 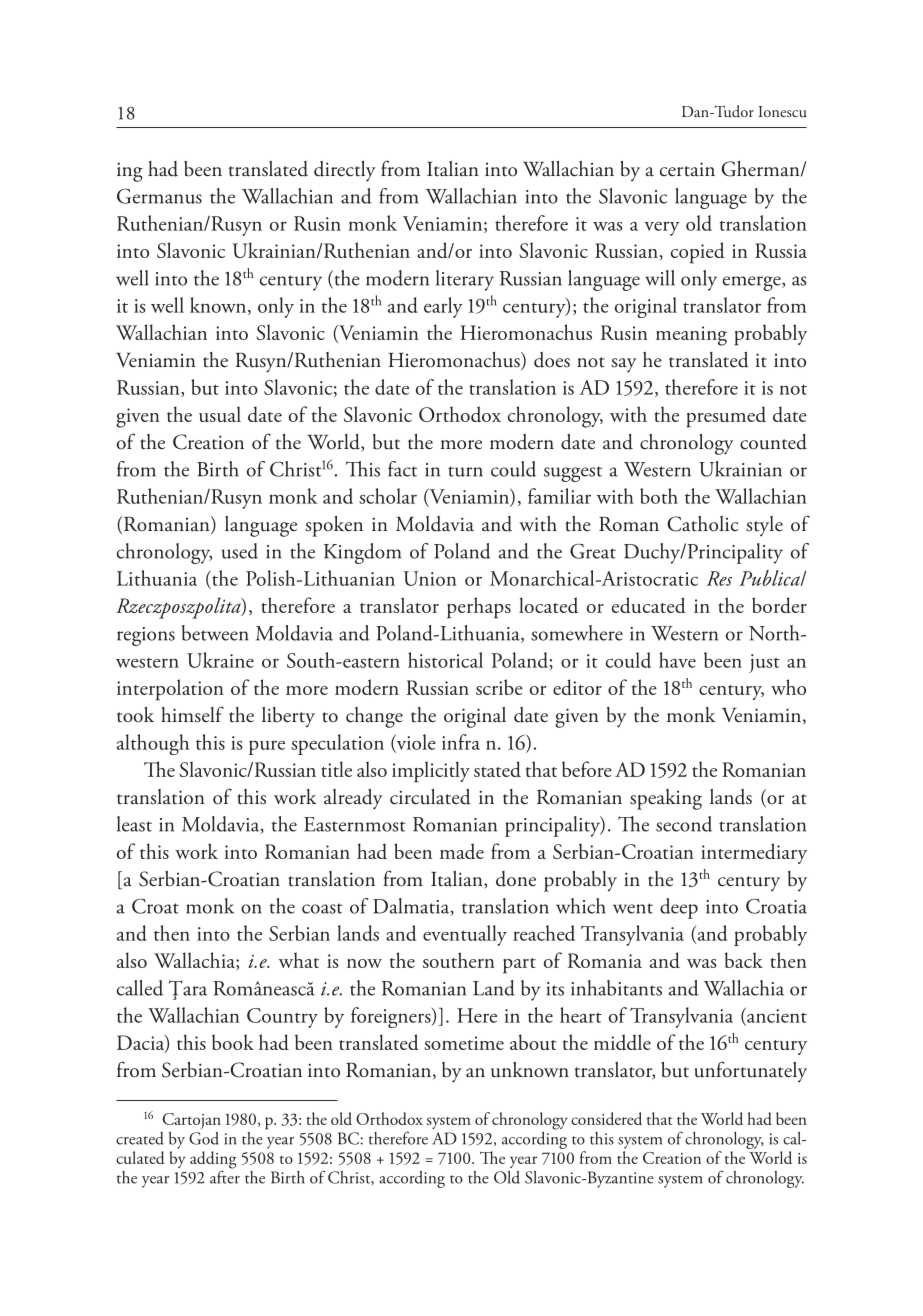 What do you see at coordinates (751, 1071) in the document?
I see `unfortunately` at bounding box center [751, 1071].
